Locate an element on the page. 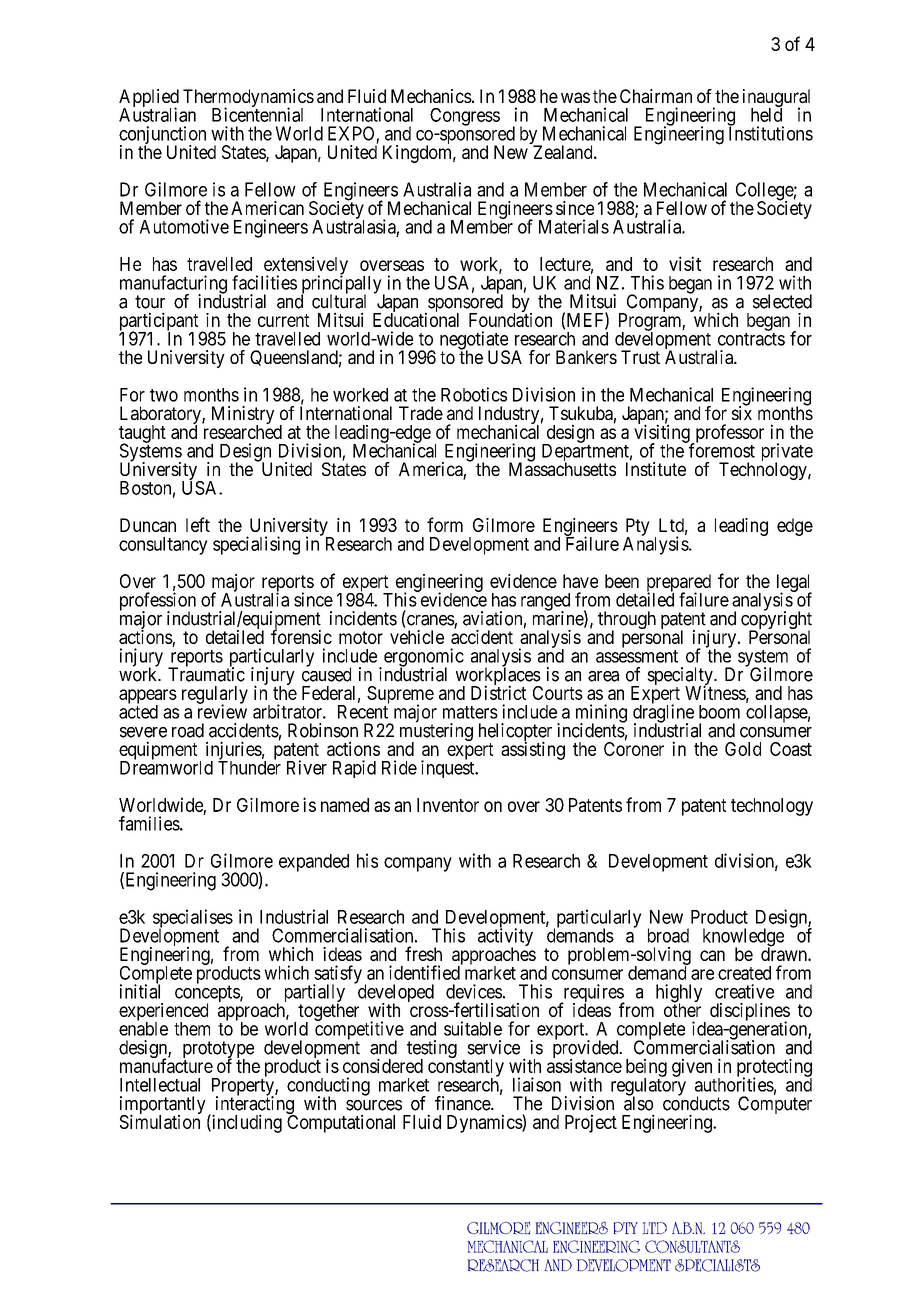 Image resolution: width=924 pixels, height=1308 pixels. Simulation is located at coordinates (160, 1121).
